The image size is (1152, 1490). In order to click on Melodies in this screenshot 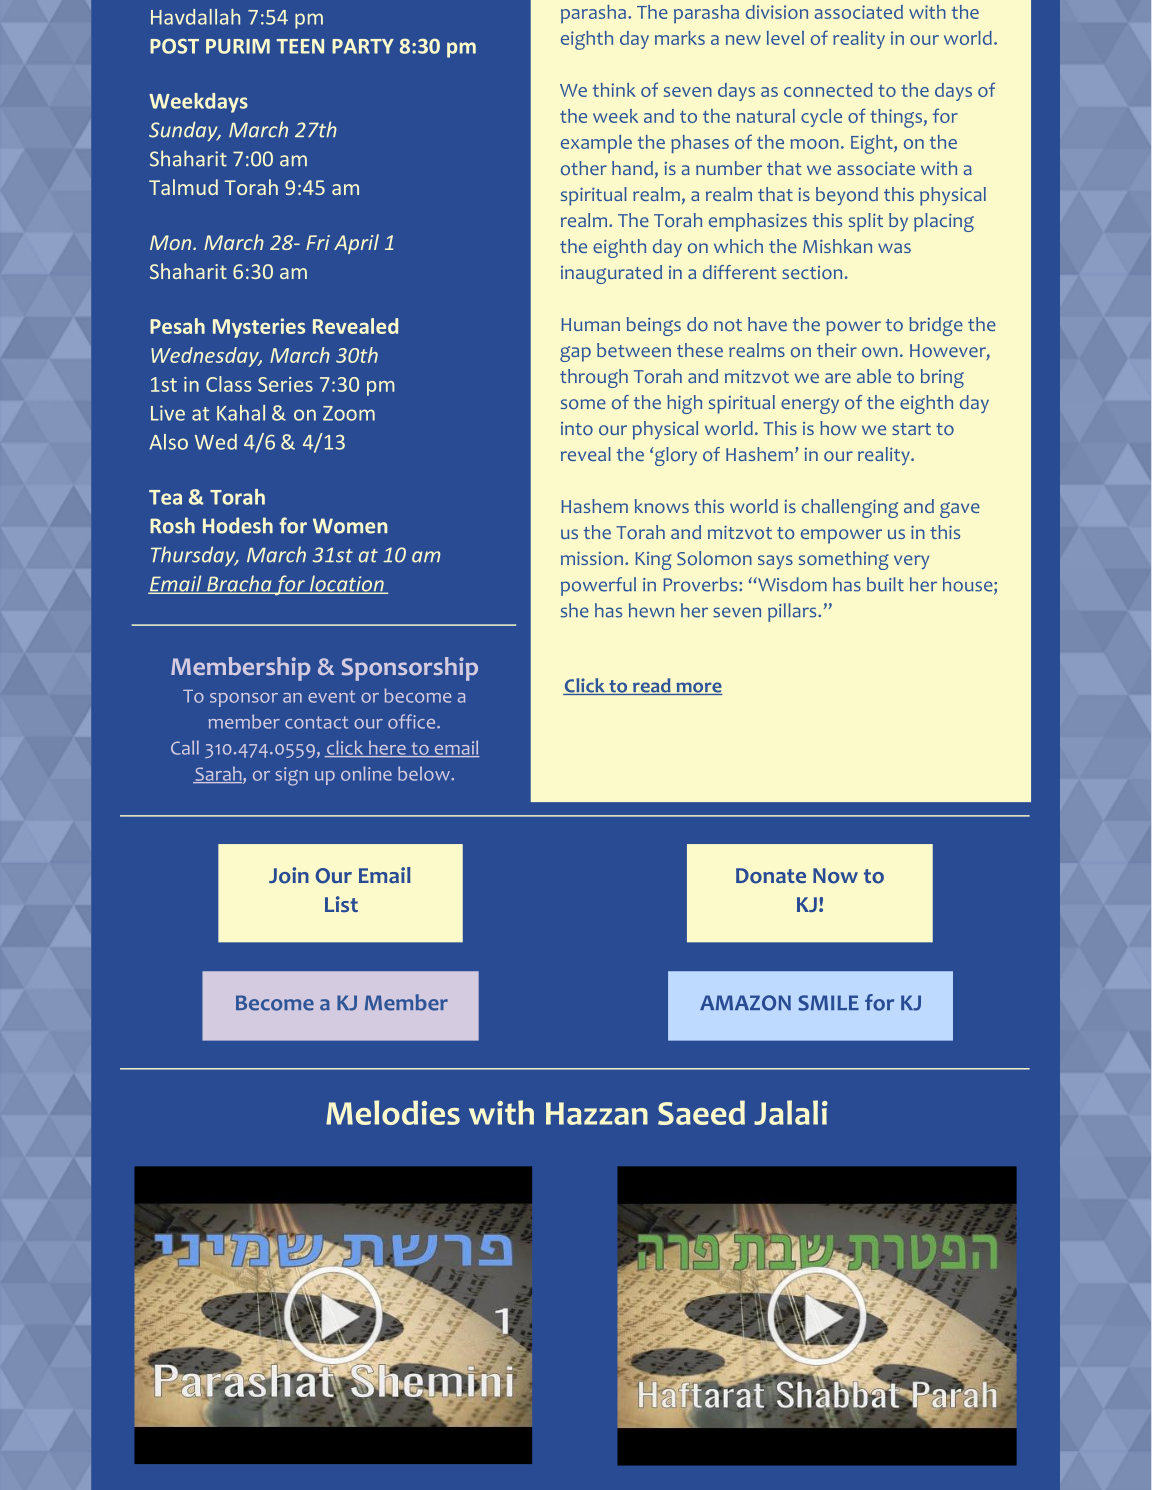, I will do `click(393, 1112)`.
